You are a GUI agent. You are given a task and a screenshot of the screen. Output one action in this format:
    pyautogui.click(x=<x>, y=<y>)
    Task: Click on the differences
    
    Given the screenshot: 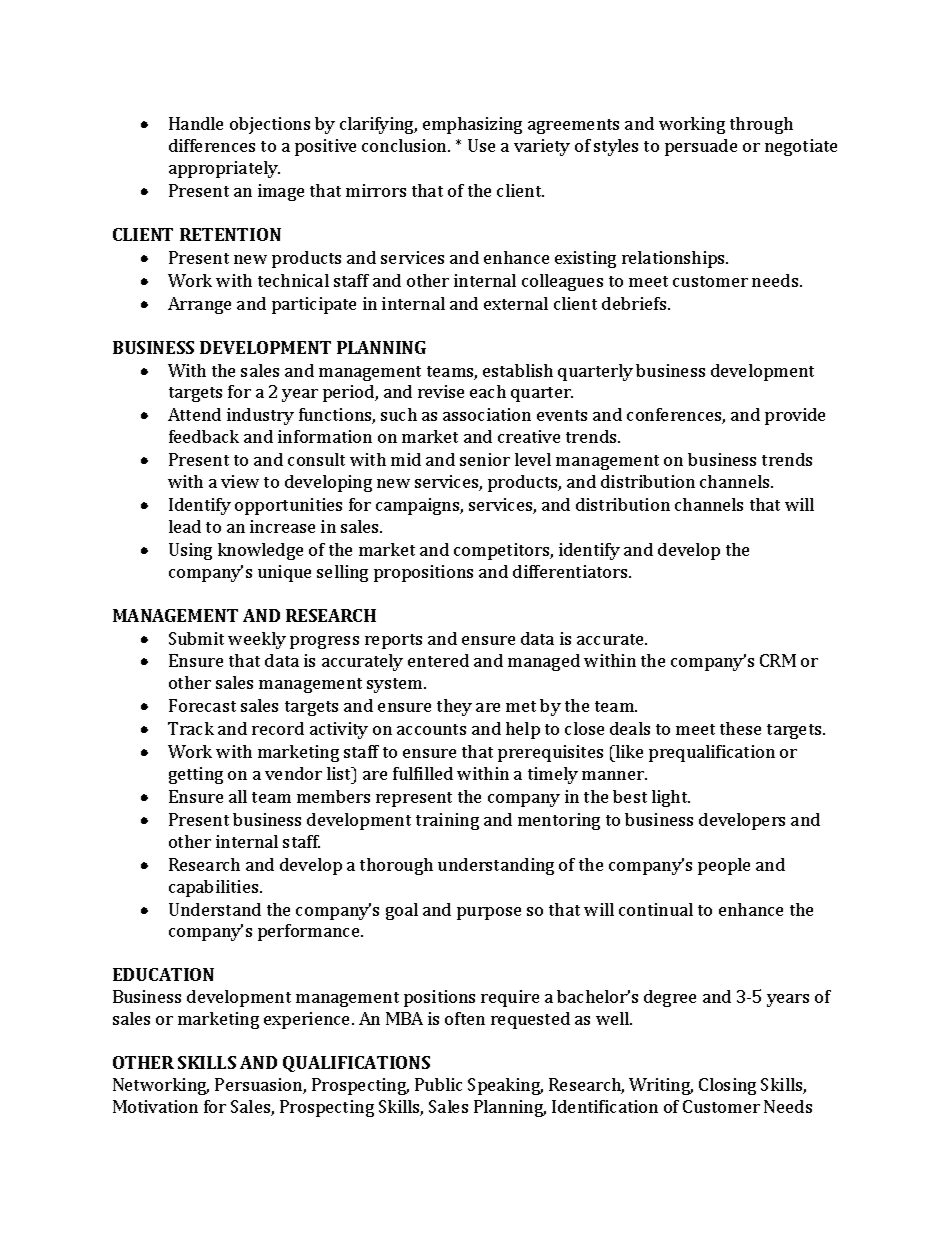 What is the action you would take?
    pyautogui.click(x=212, y=145)
